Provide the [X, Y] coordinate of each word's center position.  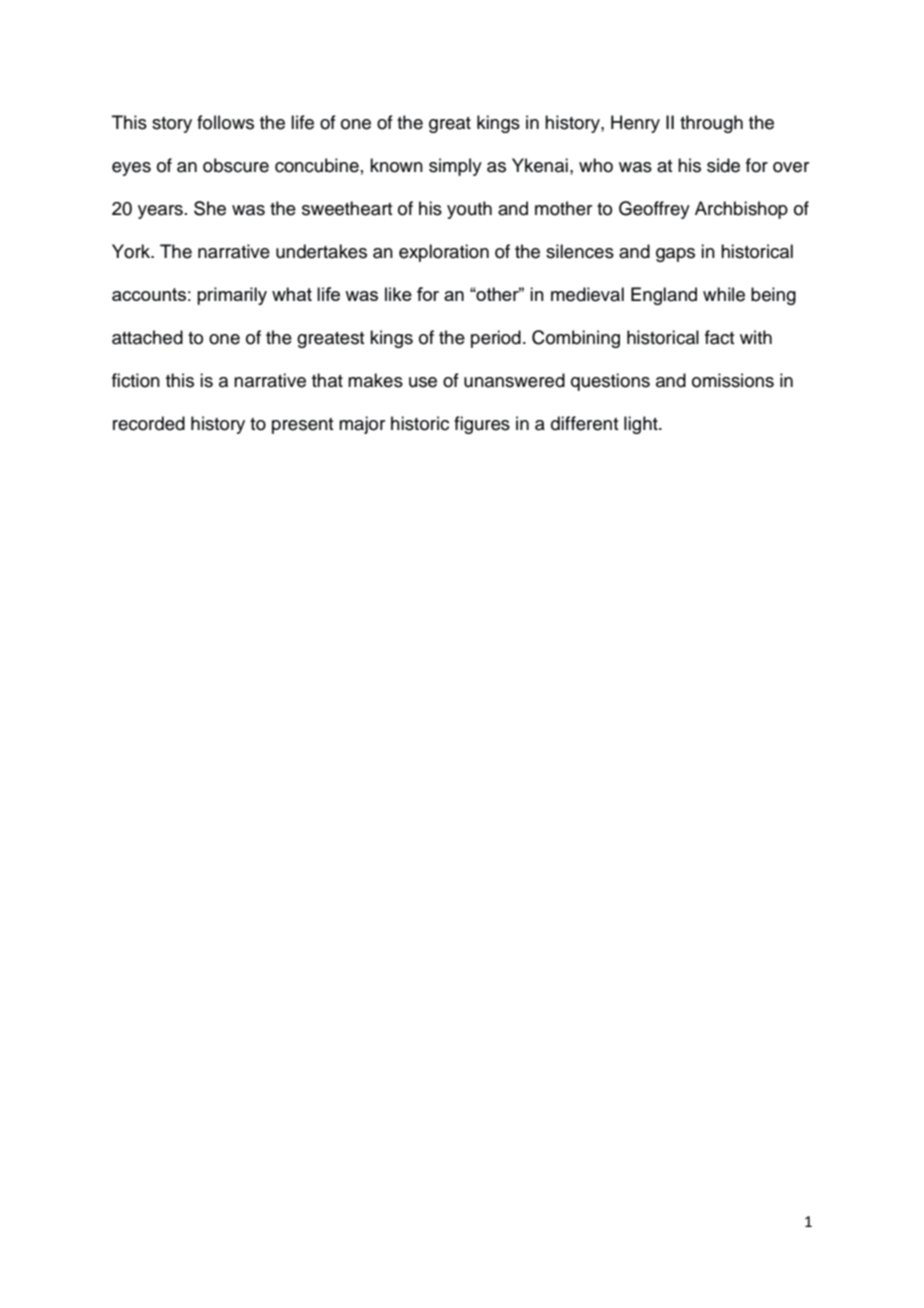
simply [455, 167]
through [711, 124]
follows [225, 122]
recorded [149, 423]
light [642, 425]
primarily [232, 296]
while [724, 294]
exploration [444, 253]
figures [482, 425]
